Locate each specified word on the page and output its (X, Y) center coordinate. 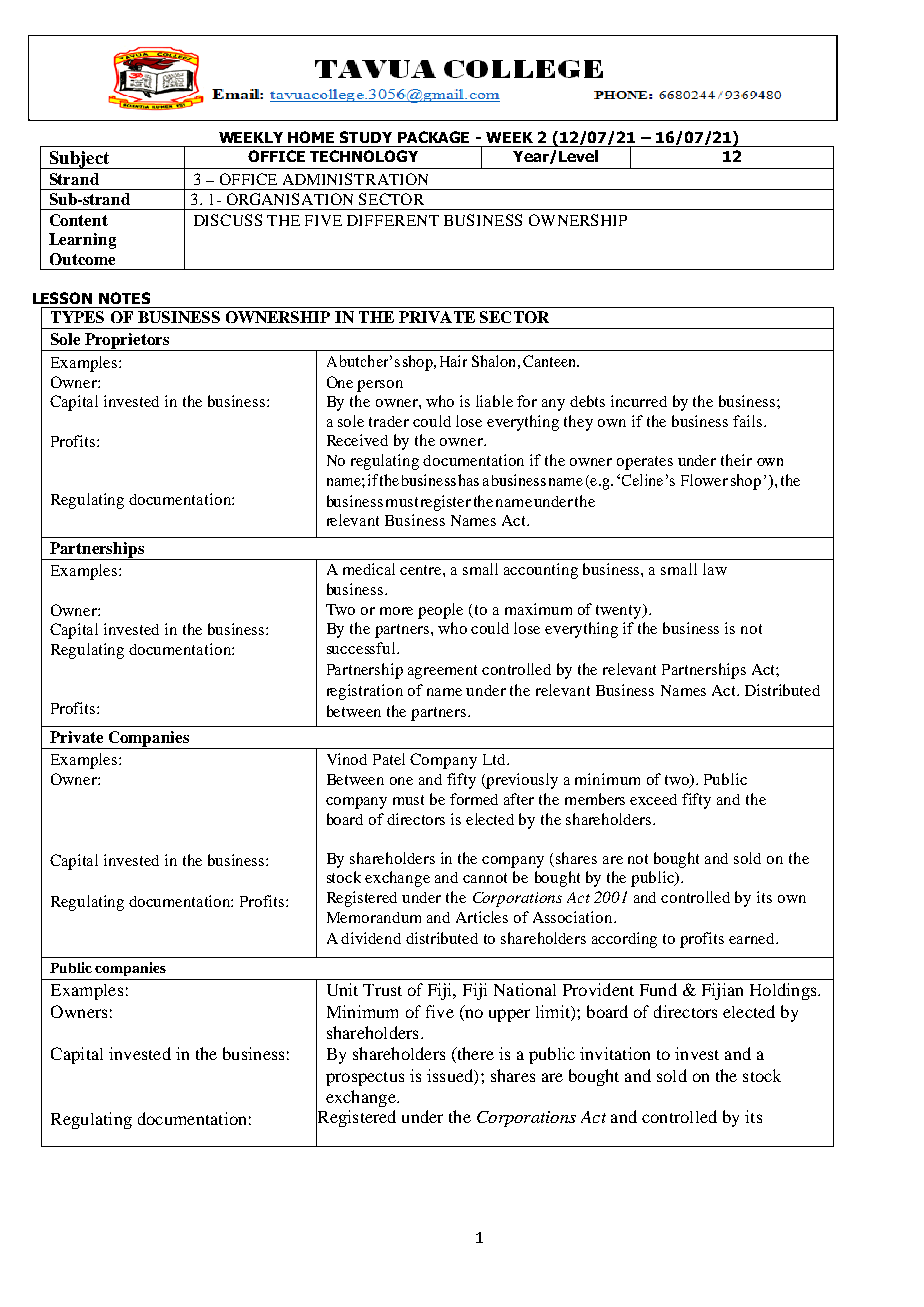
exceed (653, 799)
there (474, 1055)
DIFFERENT (393, 220)
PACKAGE (433, 137)
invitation (615, 1053)
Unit (342, 989)
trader (389, 421)
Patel (389, 759)
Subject (79, 160)
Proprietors (127, 342)
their (736, 460)
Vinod (347, 759)
